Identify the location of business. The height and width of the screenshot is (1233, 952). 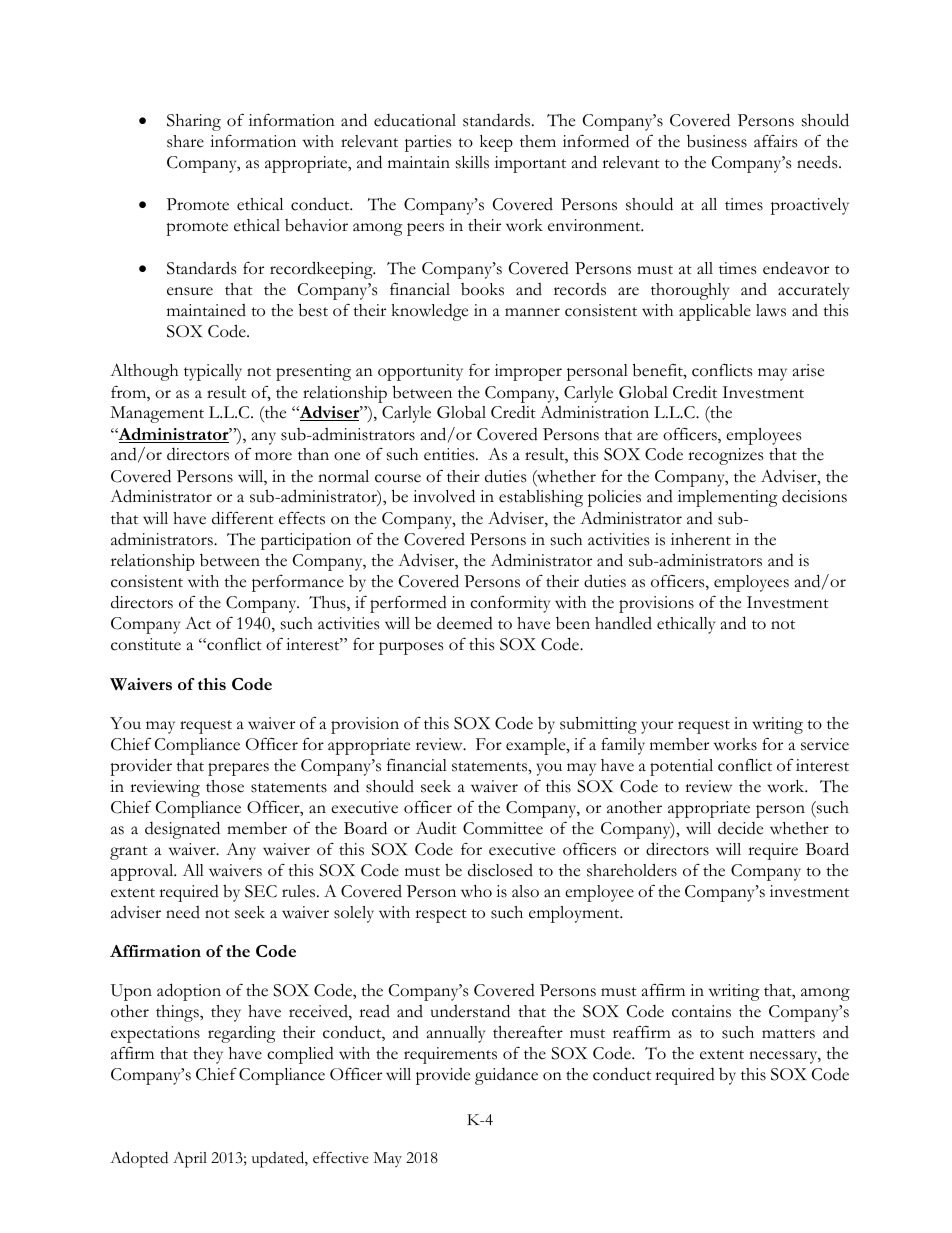
(717, 141).
